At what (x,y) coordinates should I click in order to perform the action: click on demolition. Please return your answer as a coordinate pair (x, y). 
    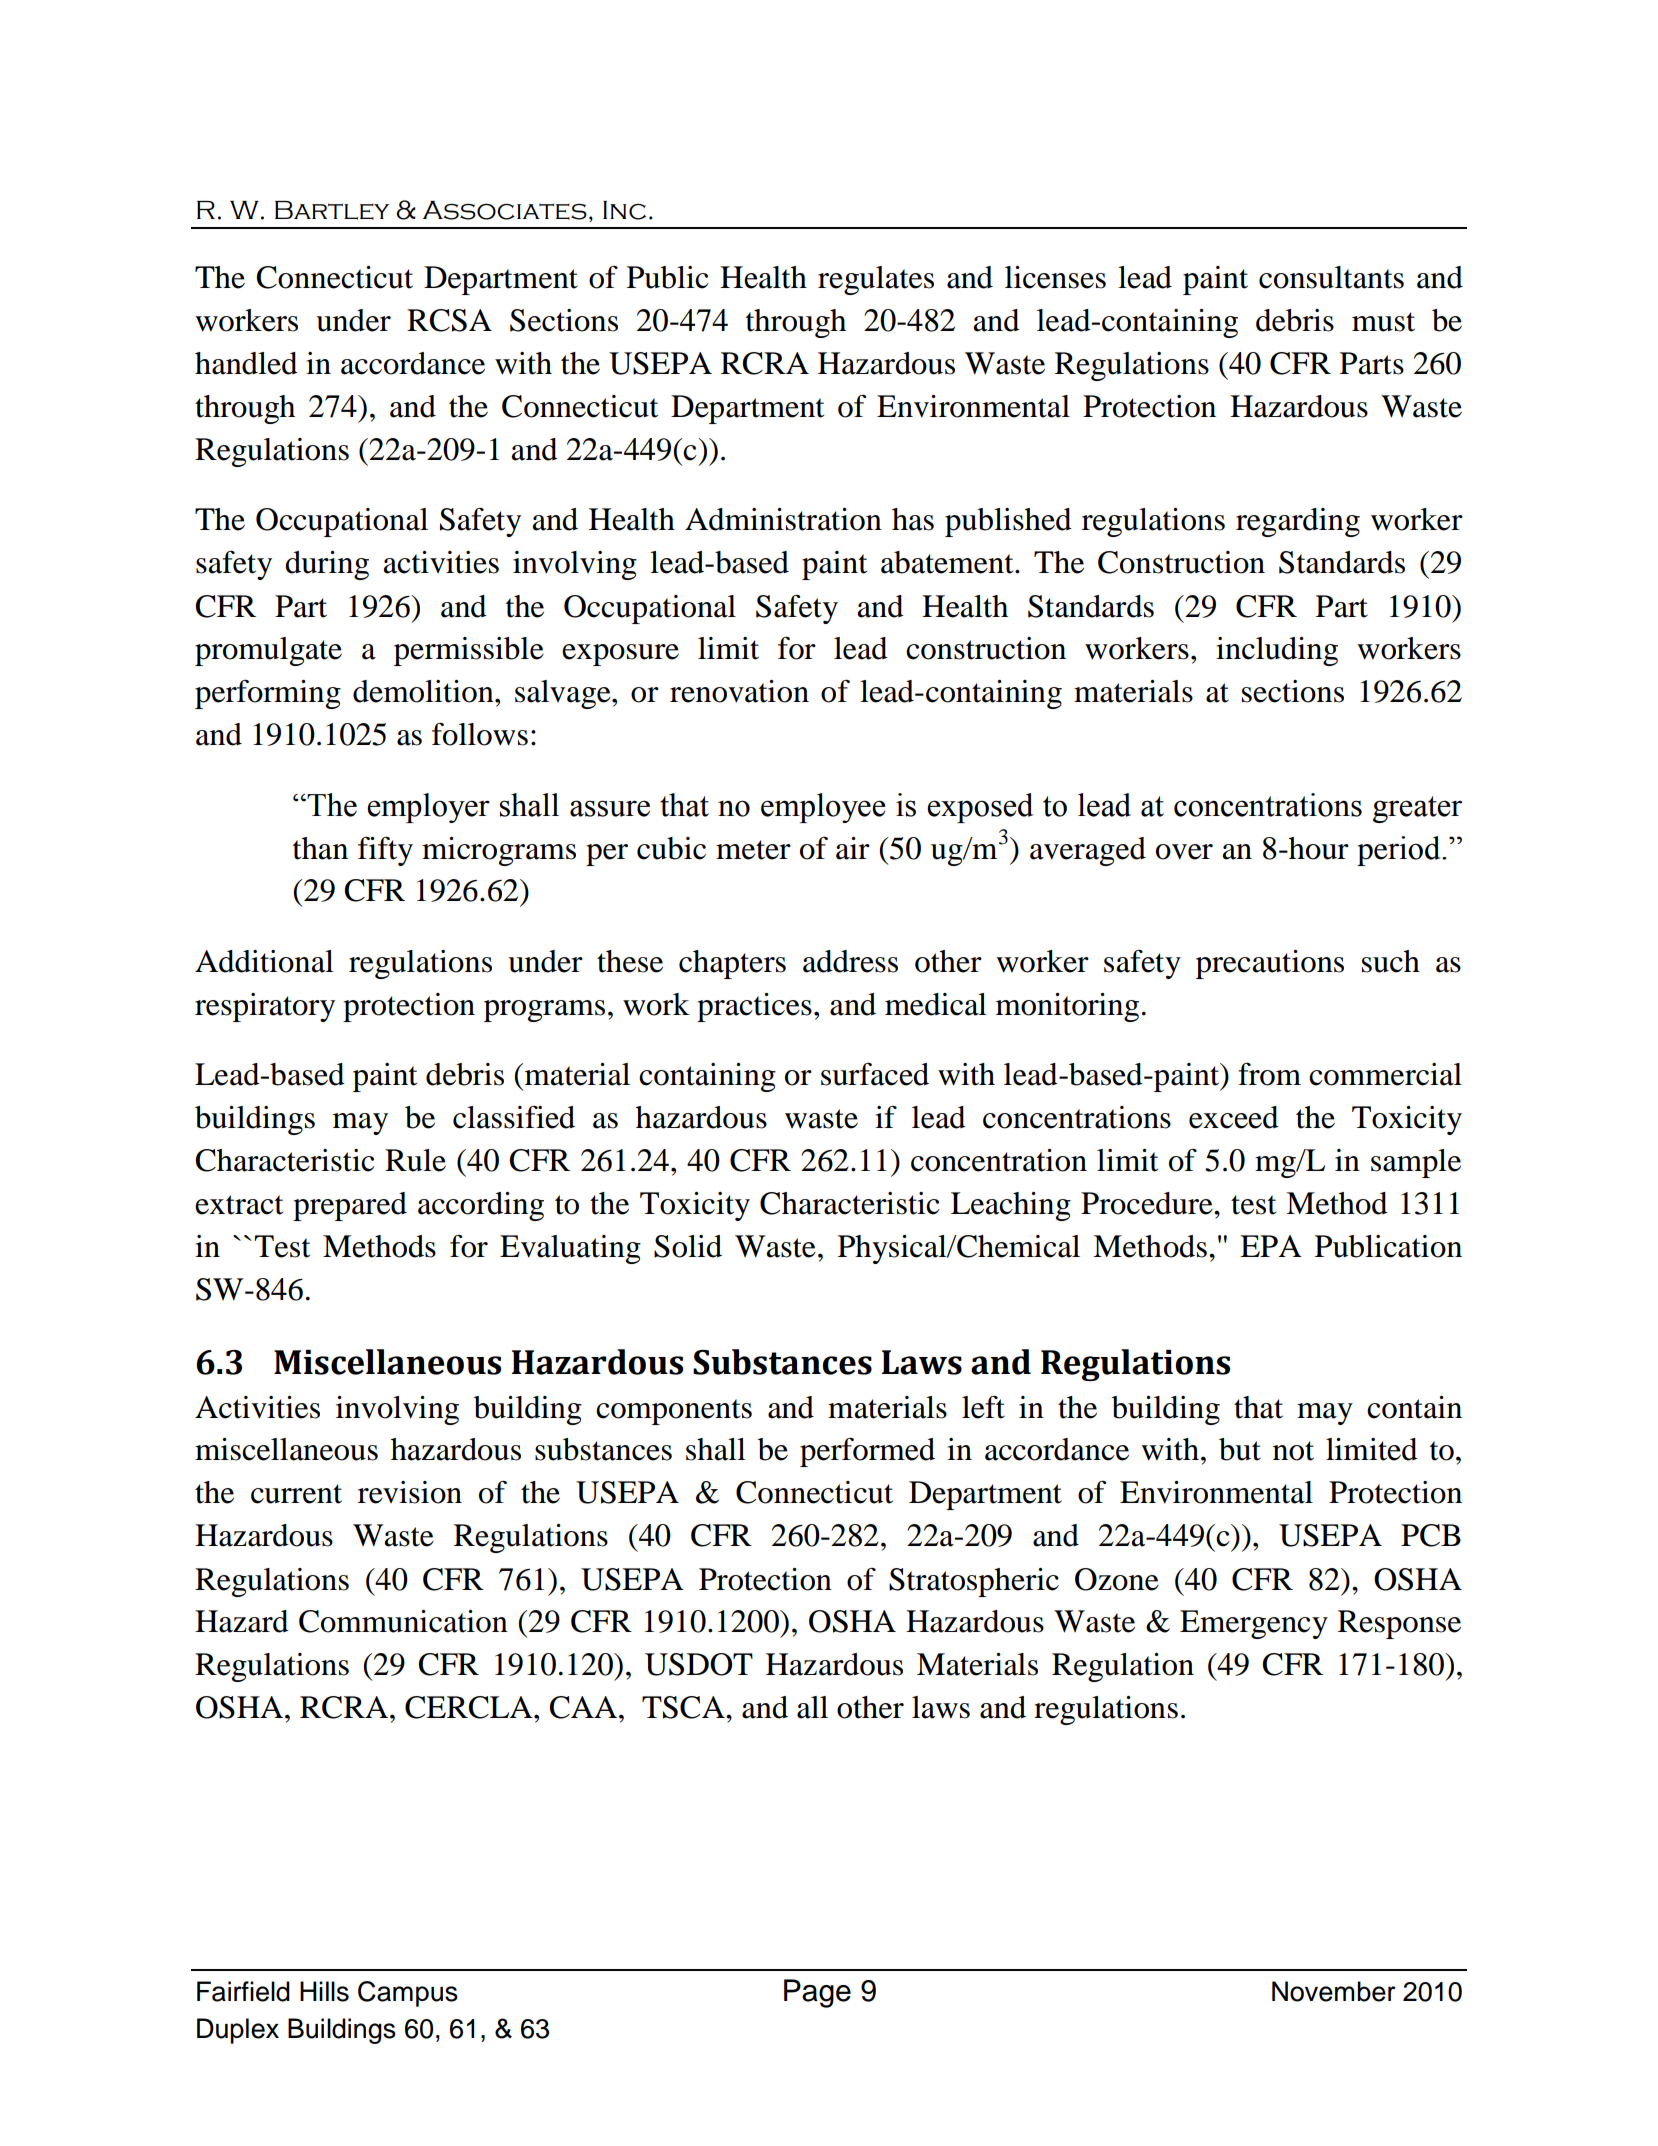
    Looking at the image, I should click on (424, 691).
